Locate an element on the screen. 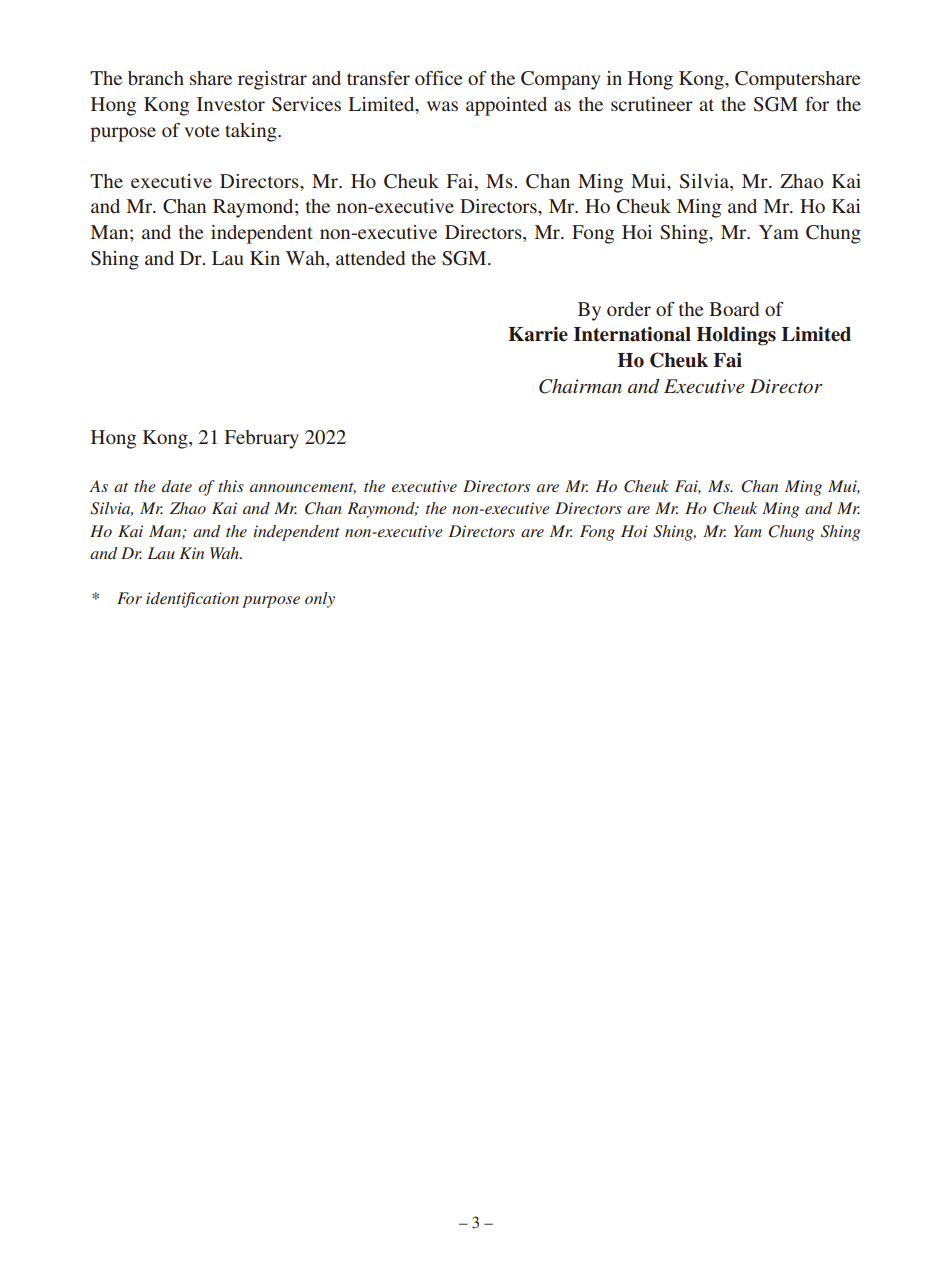  this is located at coordinates (231, 486).
